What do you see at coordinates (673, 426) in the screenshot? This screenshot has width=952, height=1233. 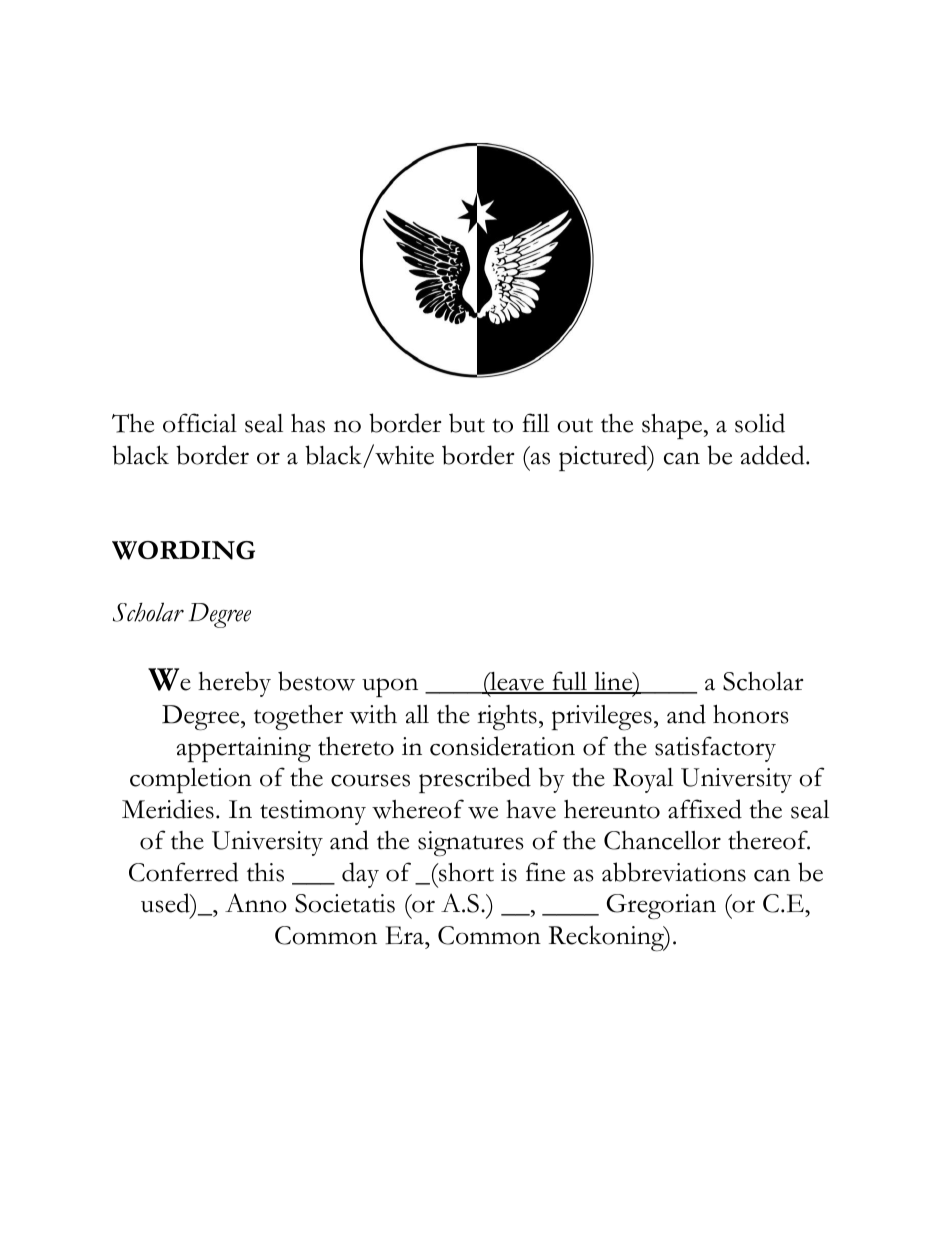 I see `shape` at bounding box center [673, 426].
